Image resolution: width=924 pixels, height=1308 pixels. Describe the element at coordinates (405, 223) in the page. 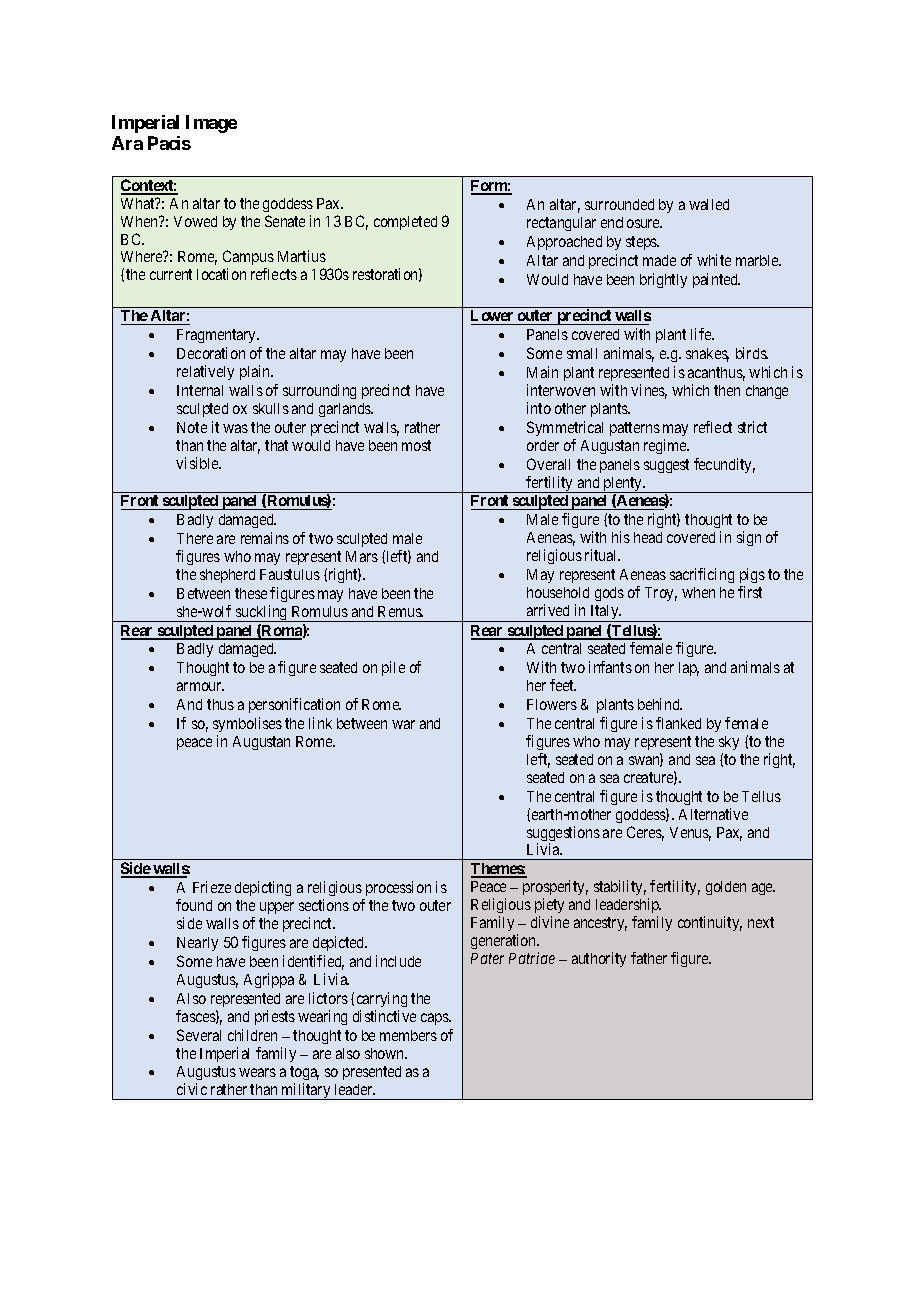

I see `completed` at that location.
